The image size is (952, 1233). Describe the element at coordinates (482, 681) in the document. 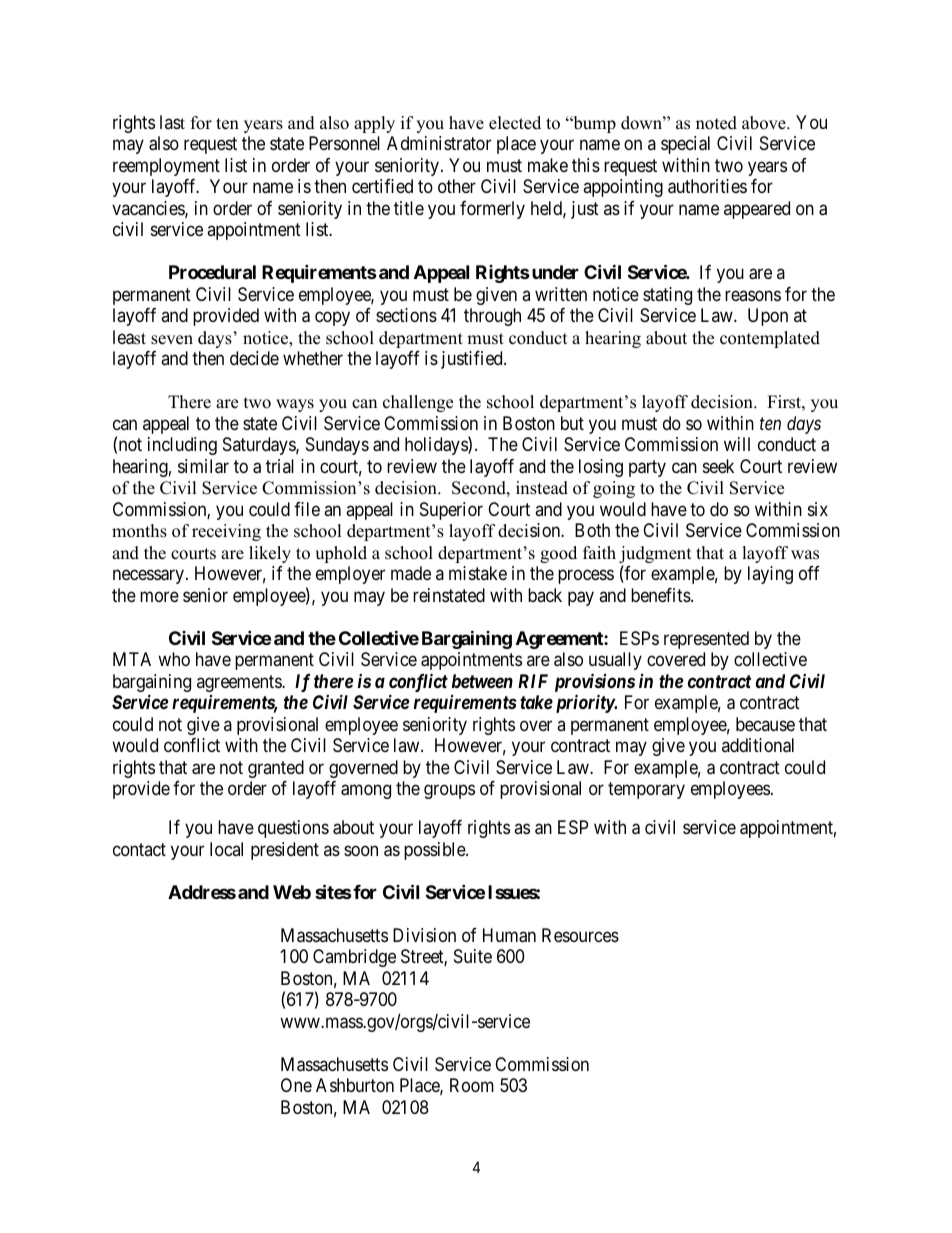

I see `between` at that location.
